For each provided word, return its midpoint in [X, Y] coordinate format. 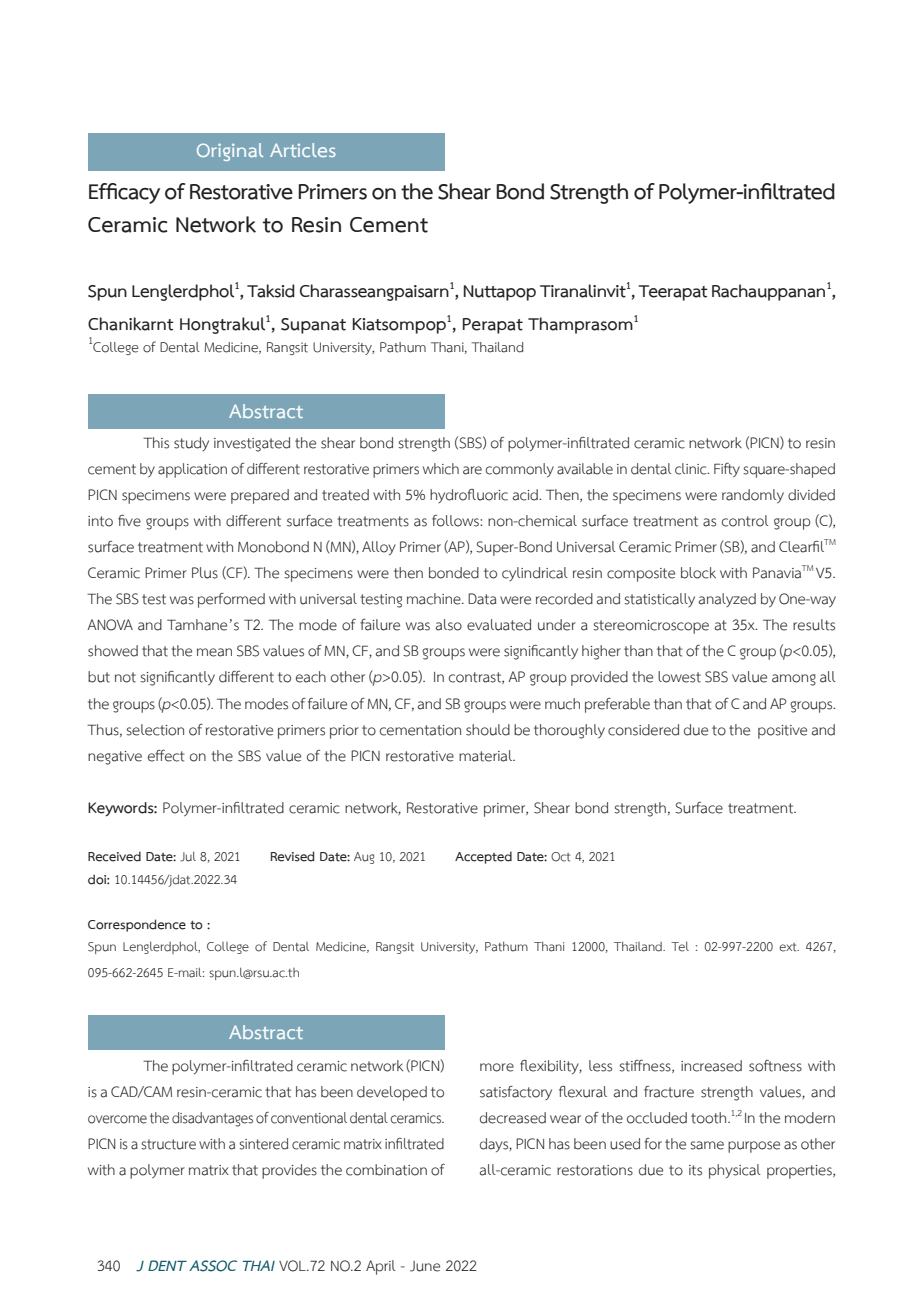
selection [155, 730]
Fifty [727, 470]
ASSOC [213, 1266]
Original [230, 152]
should [488, 730]
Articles [303, 150]
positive [782, 732]
